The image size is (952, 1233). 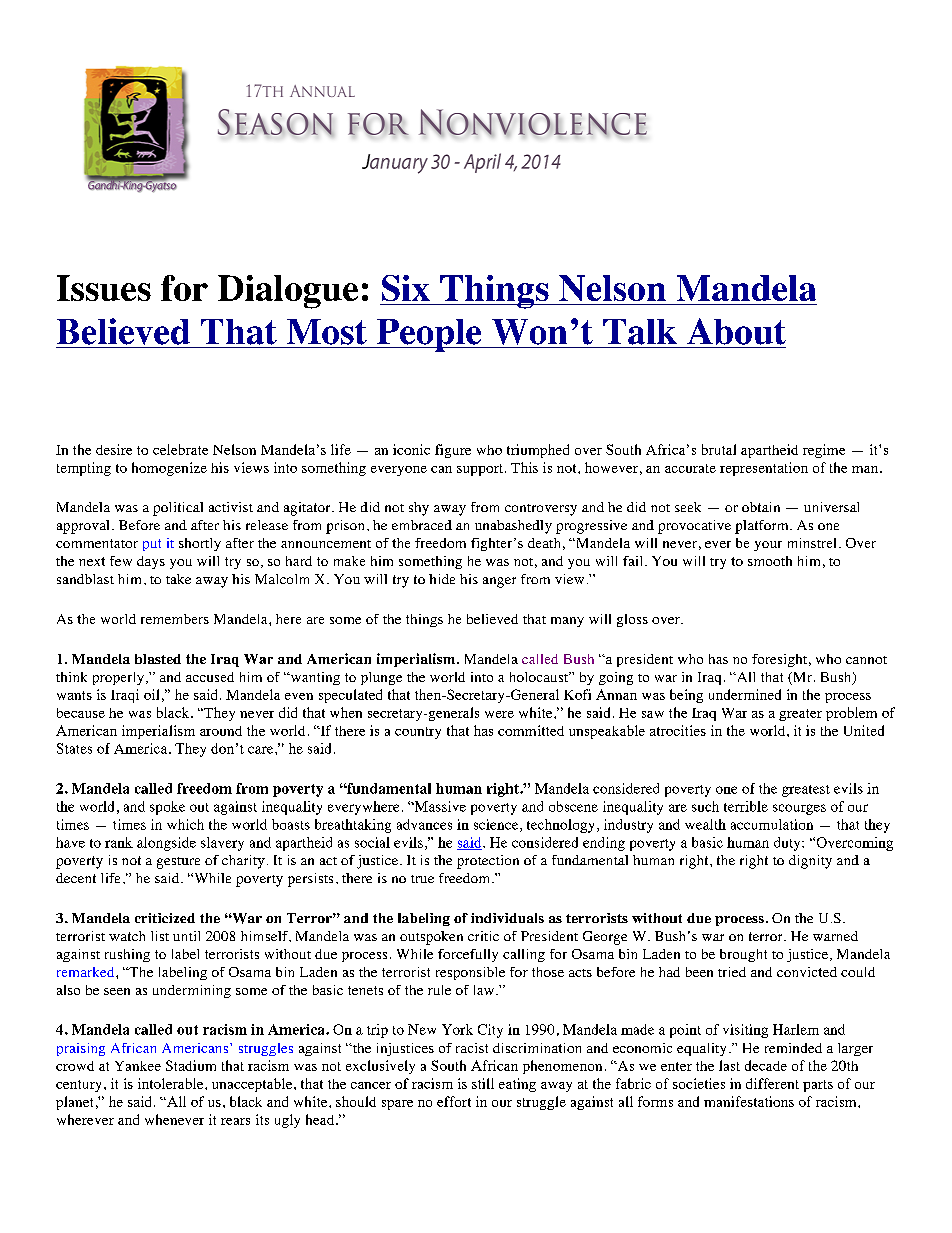 What do you see at coordinates (424, 824) in the screenshot?
I see `advances` at bounding box center [424, 824].
